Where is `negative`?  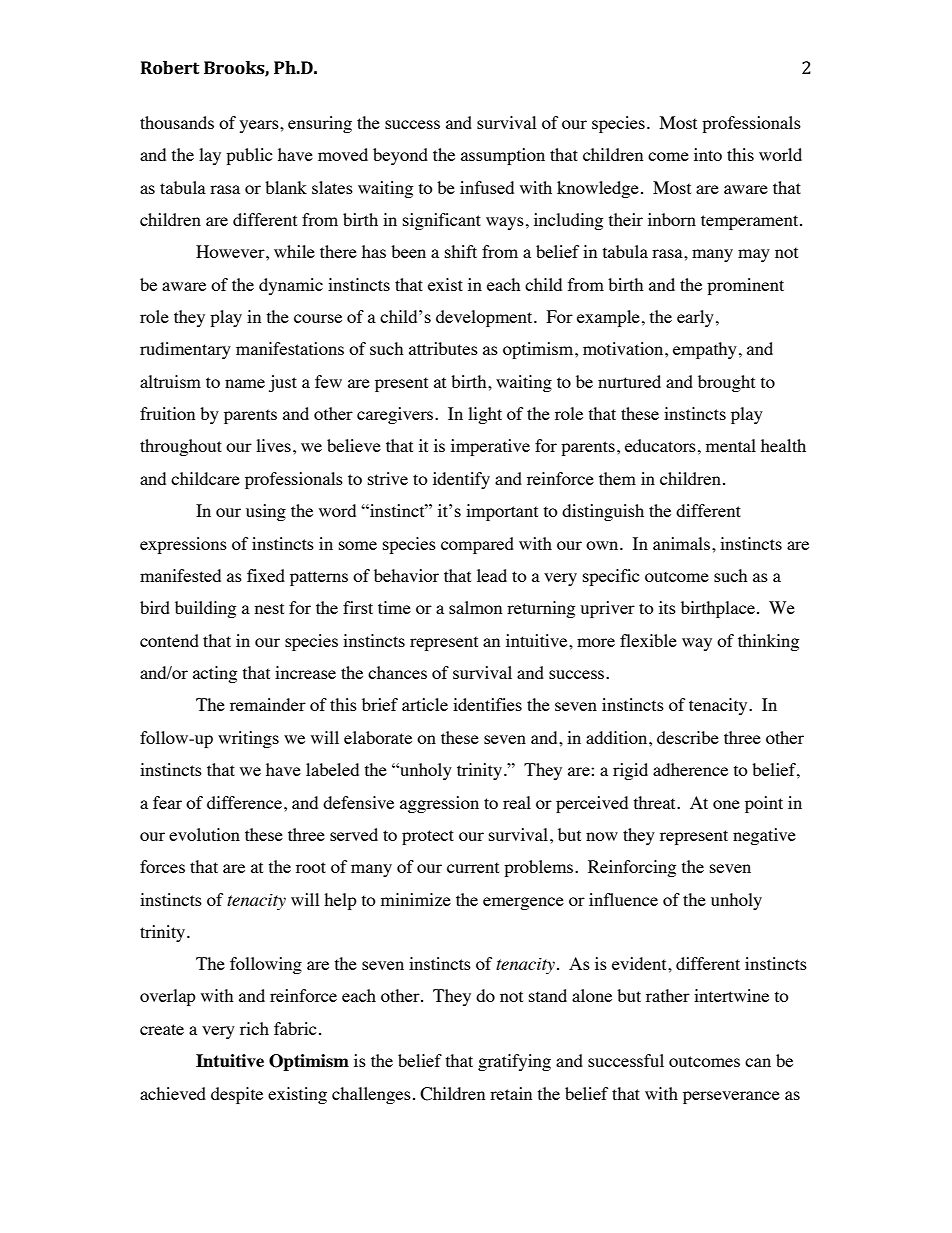
negative is located at coordinates (764, 836).
